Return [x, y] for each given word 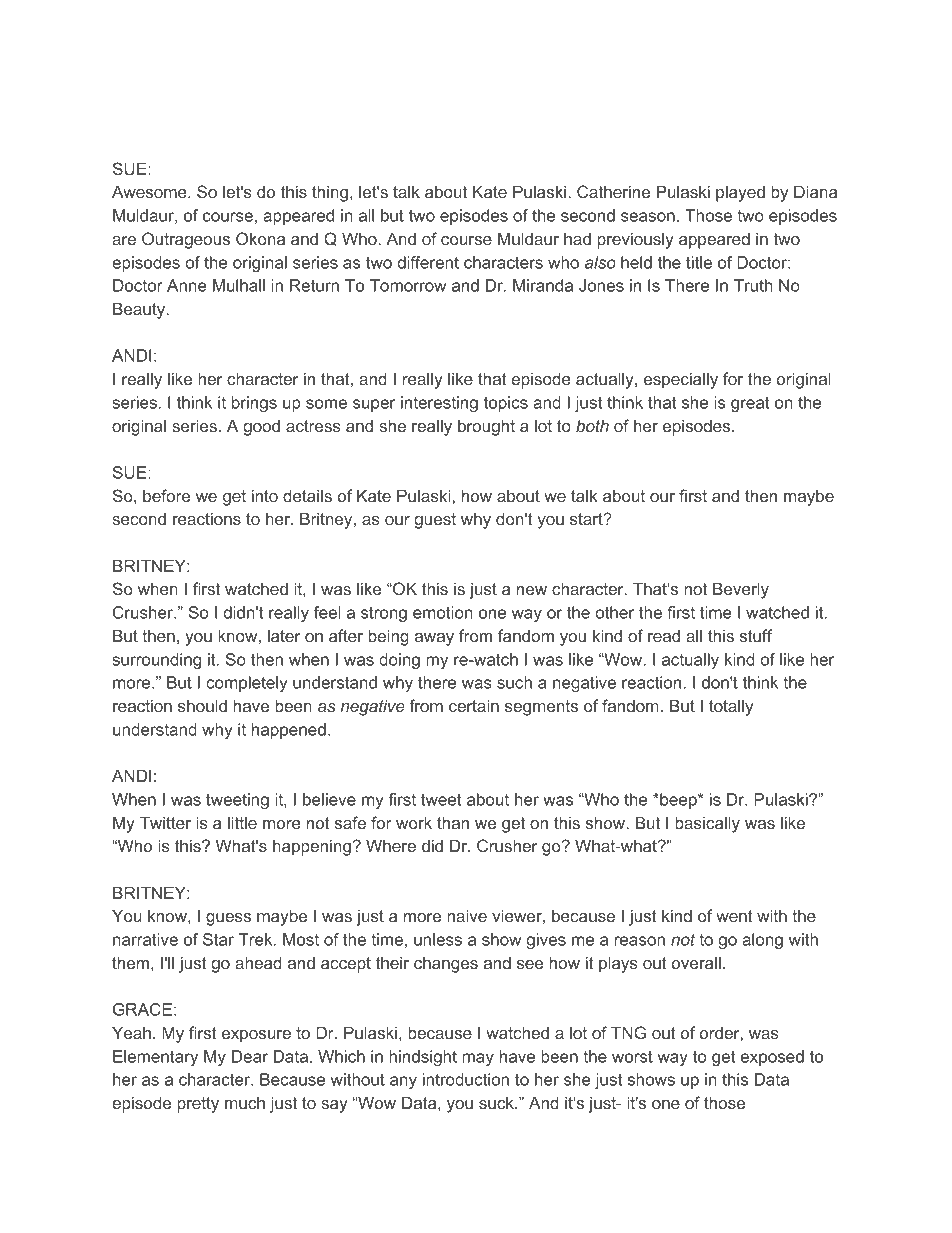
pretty [198, 1105]
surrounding [156, 661]
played [740, 193]
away [434, 639]
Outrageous [186, 240]
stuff [756, 635]
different [428, 262]
